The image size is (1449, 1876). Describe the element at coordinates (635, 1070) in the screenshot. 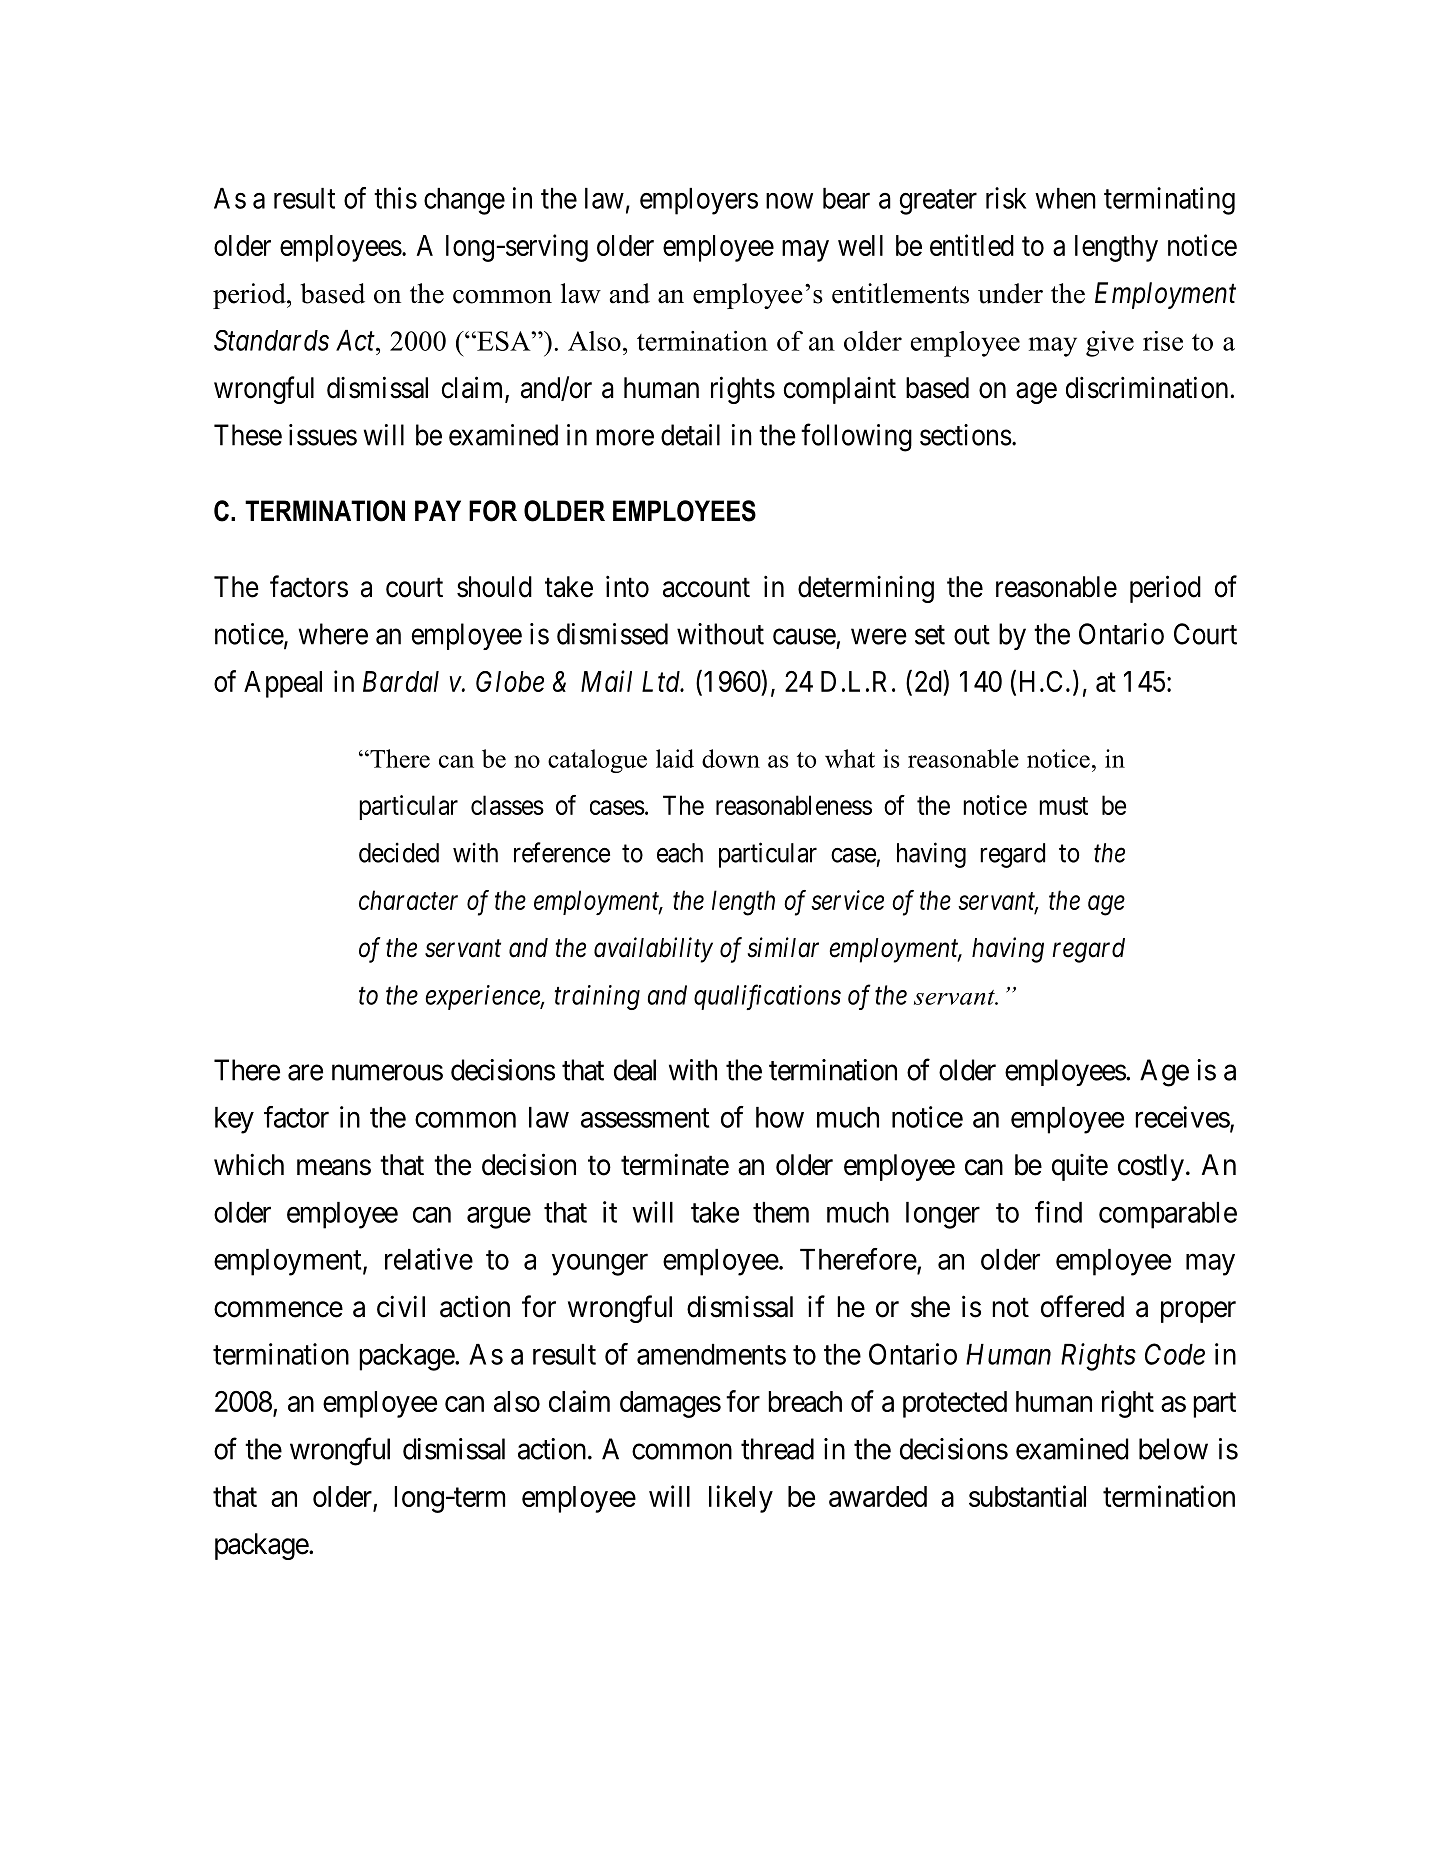

I see `deal` at that location.
